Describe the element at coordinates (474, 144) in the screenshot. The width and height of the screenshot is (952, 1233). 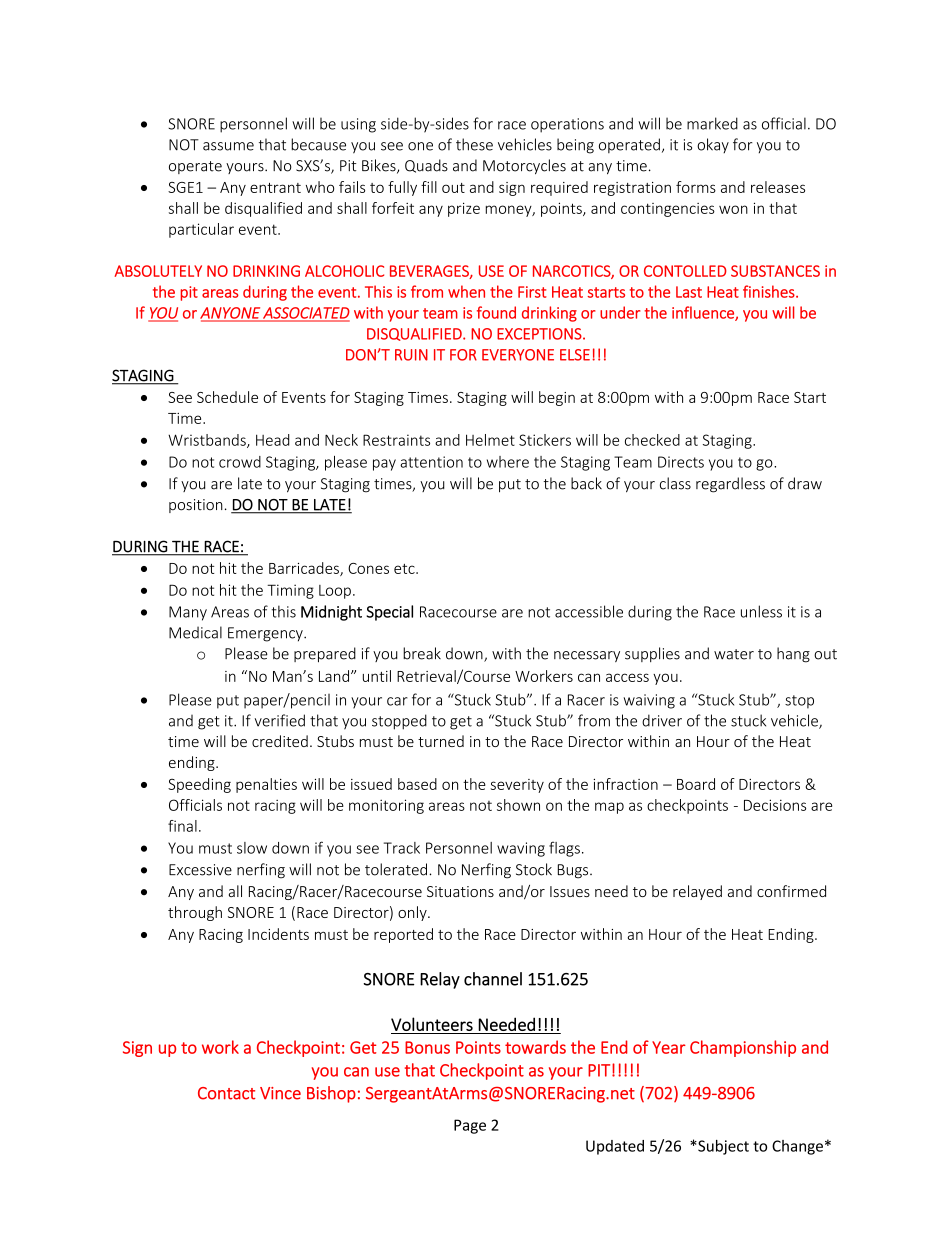
I see `these` at that location.
